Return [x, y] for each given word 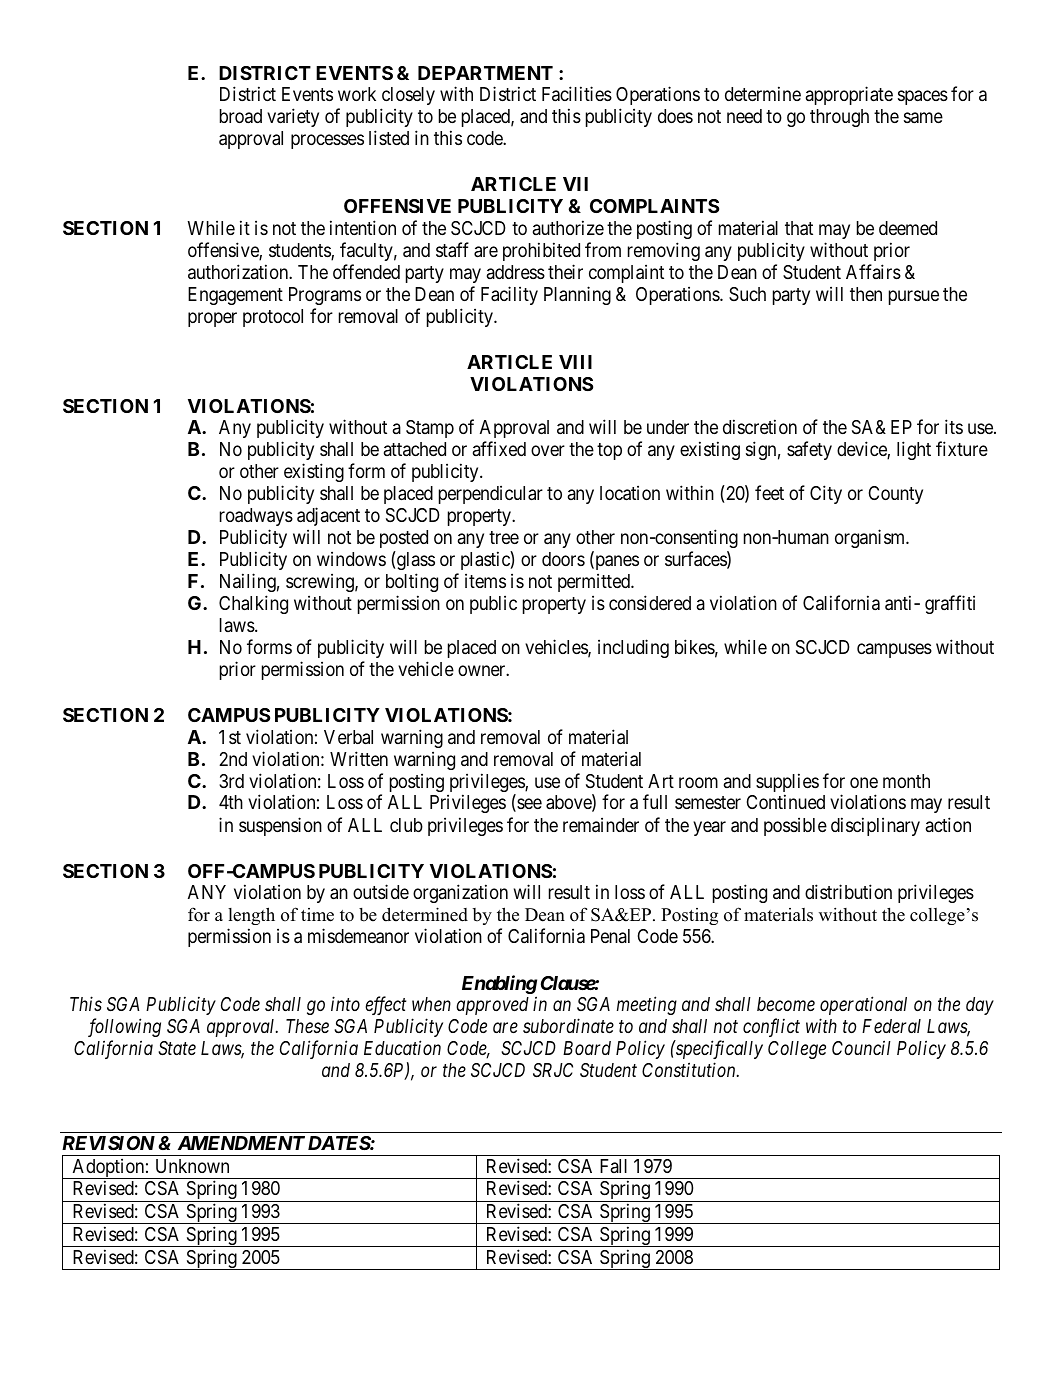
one [864, 782]
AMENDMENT [241, 1143]
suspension [280, 826]
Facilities [577, 93]
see [528, 805]
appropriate [849, 95]
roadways [256, 517]
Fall [613, 1166]
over [548, 451]
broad [241, 116]
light [914, 450]
